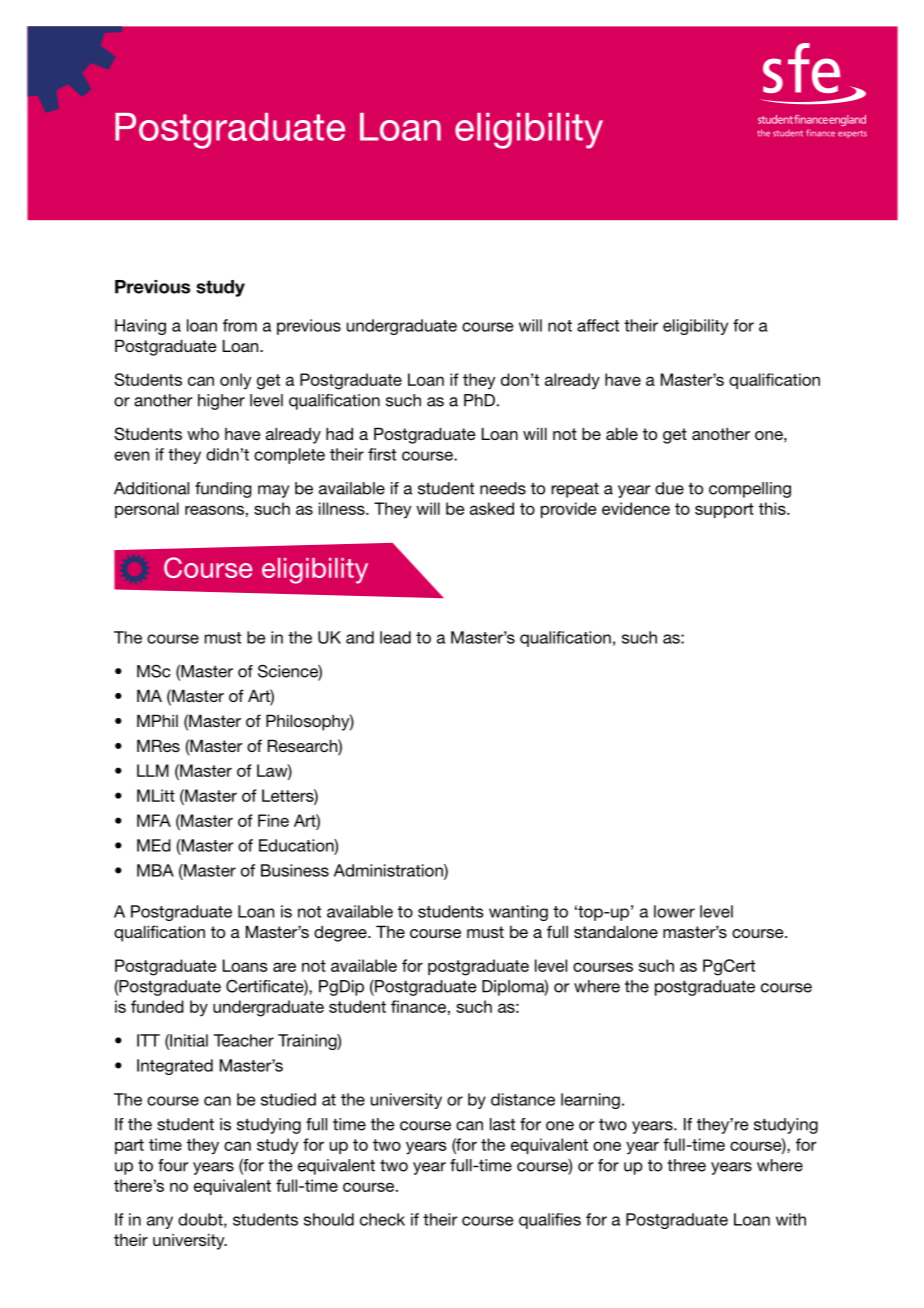 This screenshot has width=924, height=1308. What do you see at coordinates (686, 1165) in the screenshot?
I see `three` at bounding box center [686, 1165].
